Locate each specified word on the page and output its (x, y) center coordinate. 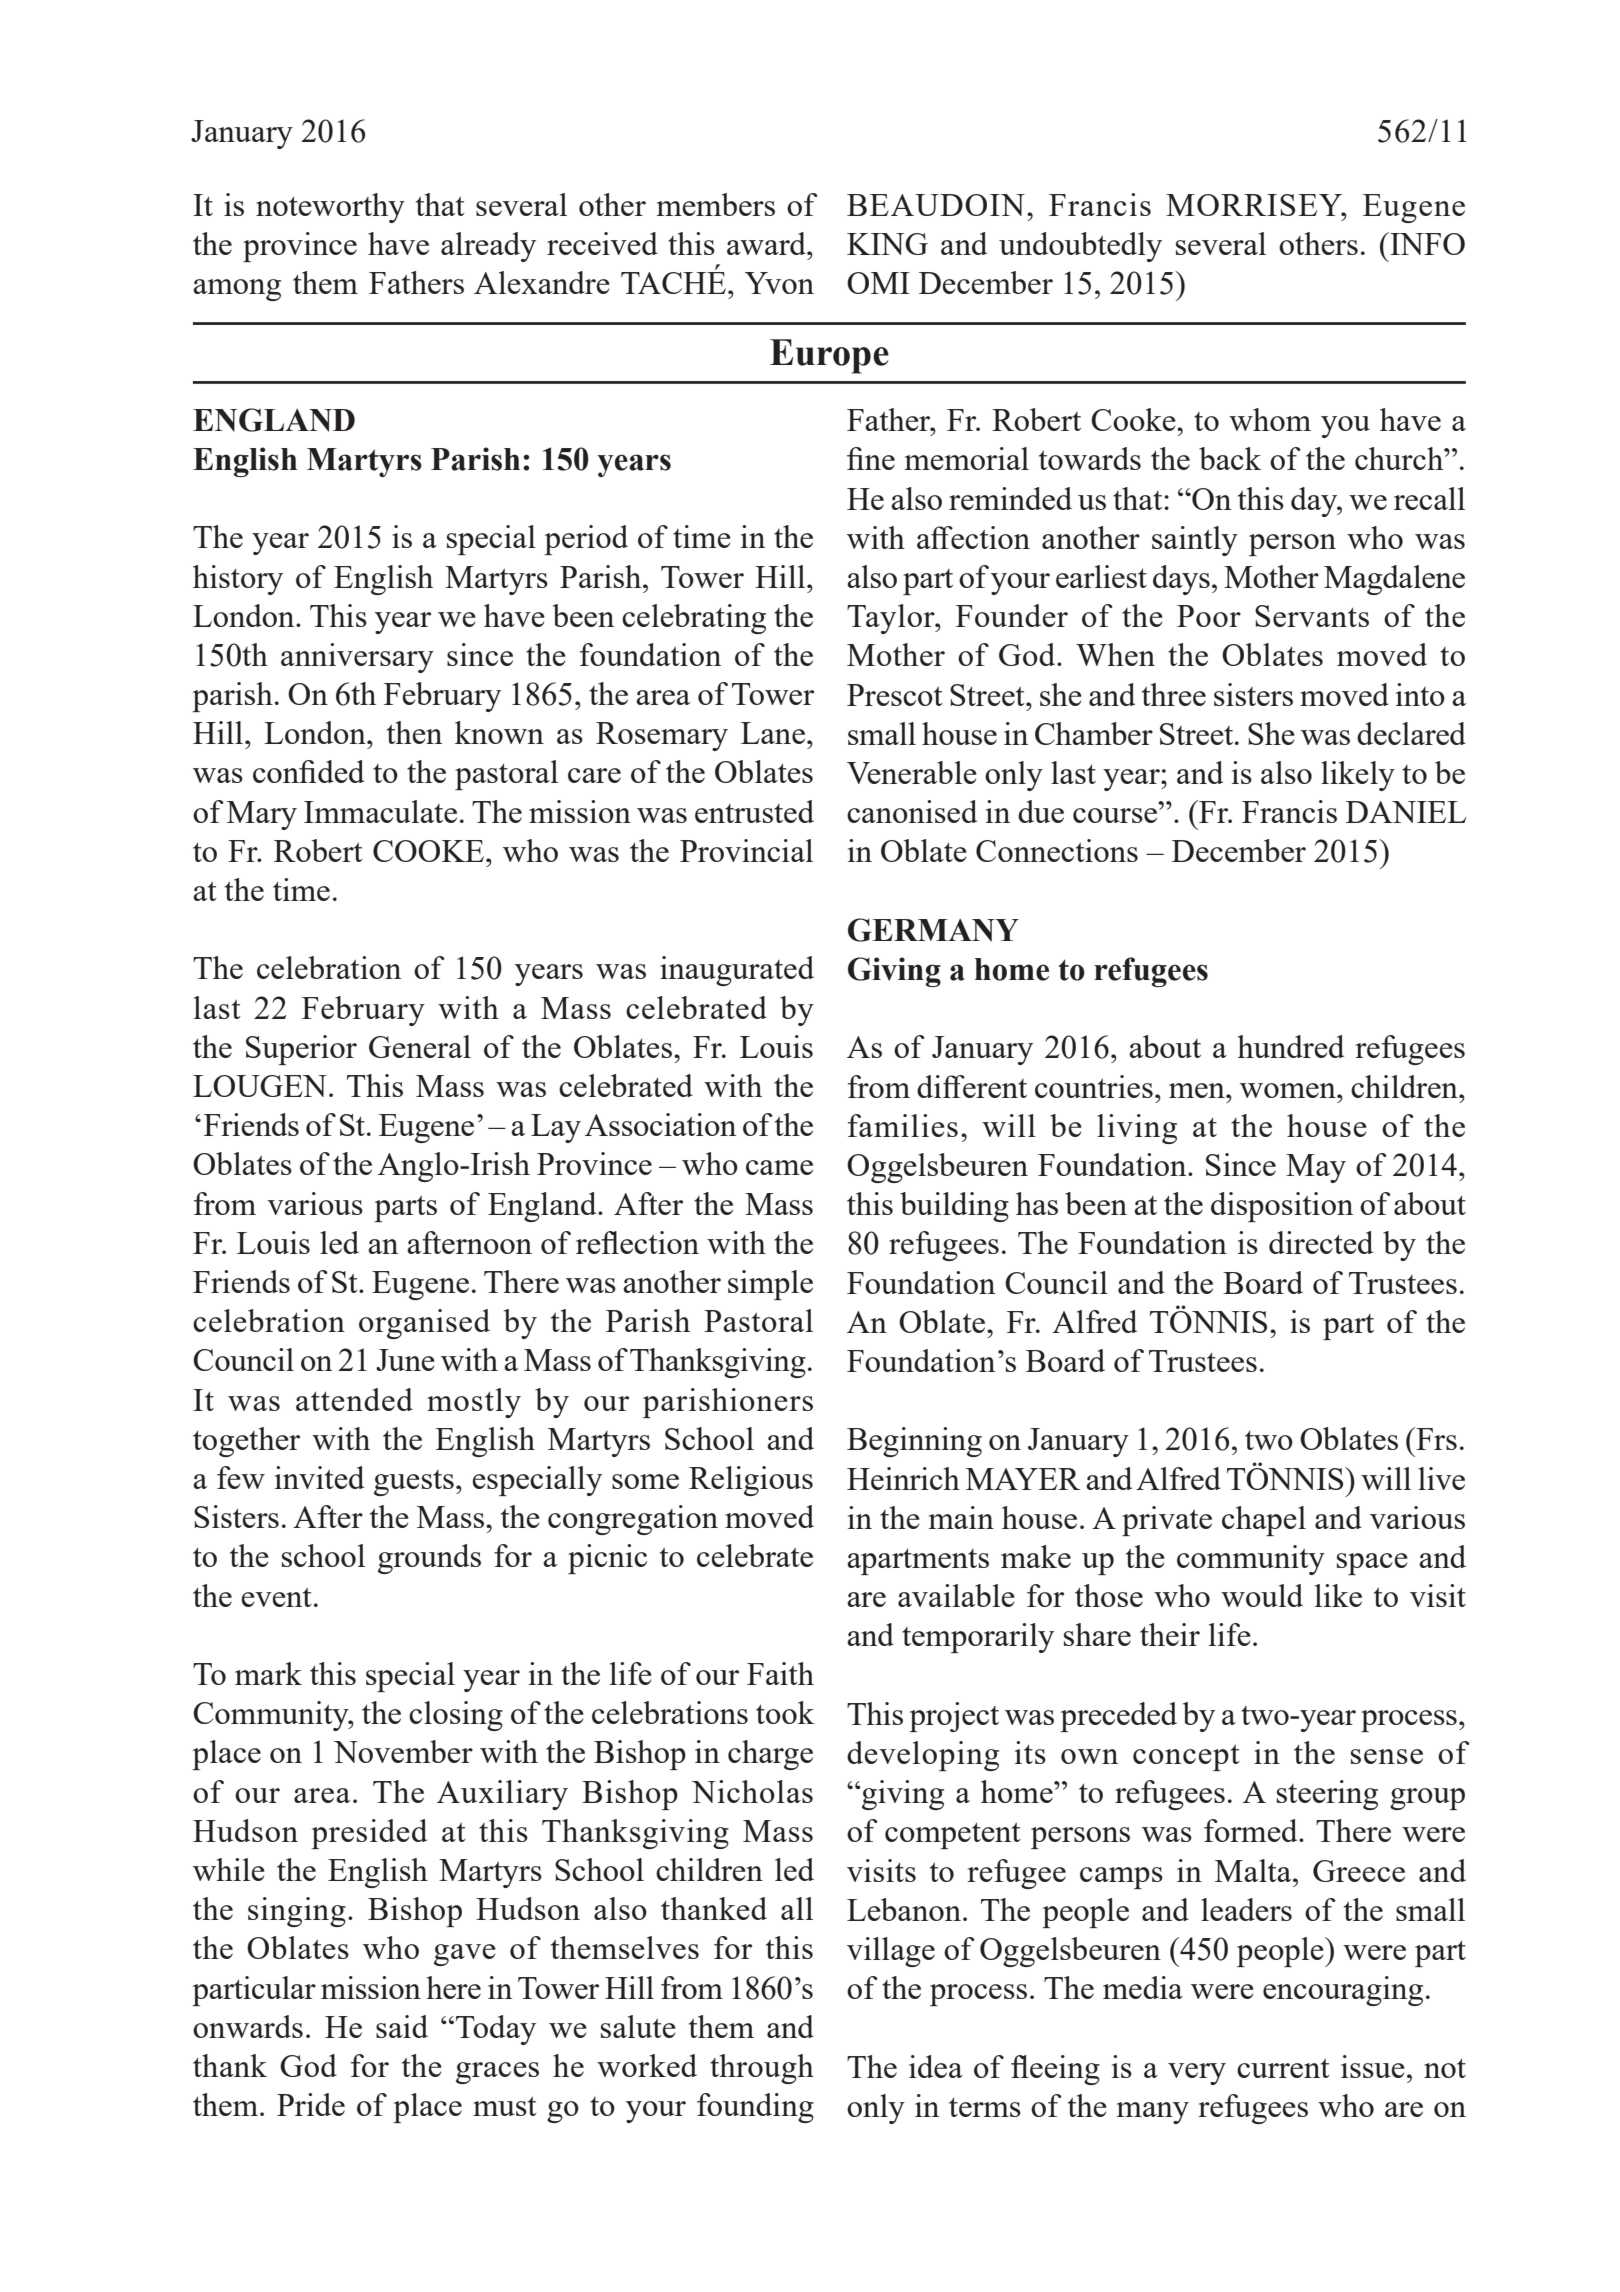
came (779, 1167)
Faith (780, 1673)
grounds (429, 1559)
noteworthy (330, 208)
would (1262, 1595)
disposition (1282, 1207)
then (414, 732)
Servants (1312, 616)
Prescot (895, 695)
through (762, 2069)
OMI (878, 283)
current (1283, 2068)
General (420, 1046)
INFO (1426, 243)
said (402, 2026)
